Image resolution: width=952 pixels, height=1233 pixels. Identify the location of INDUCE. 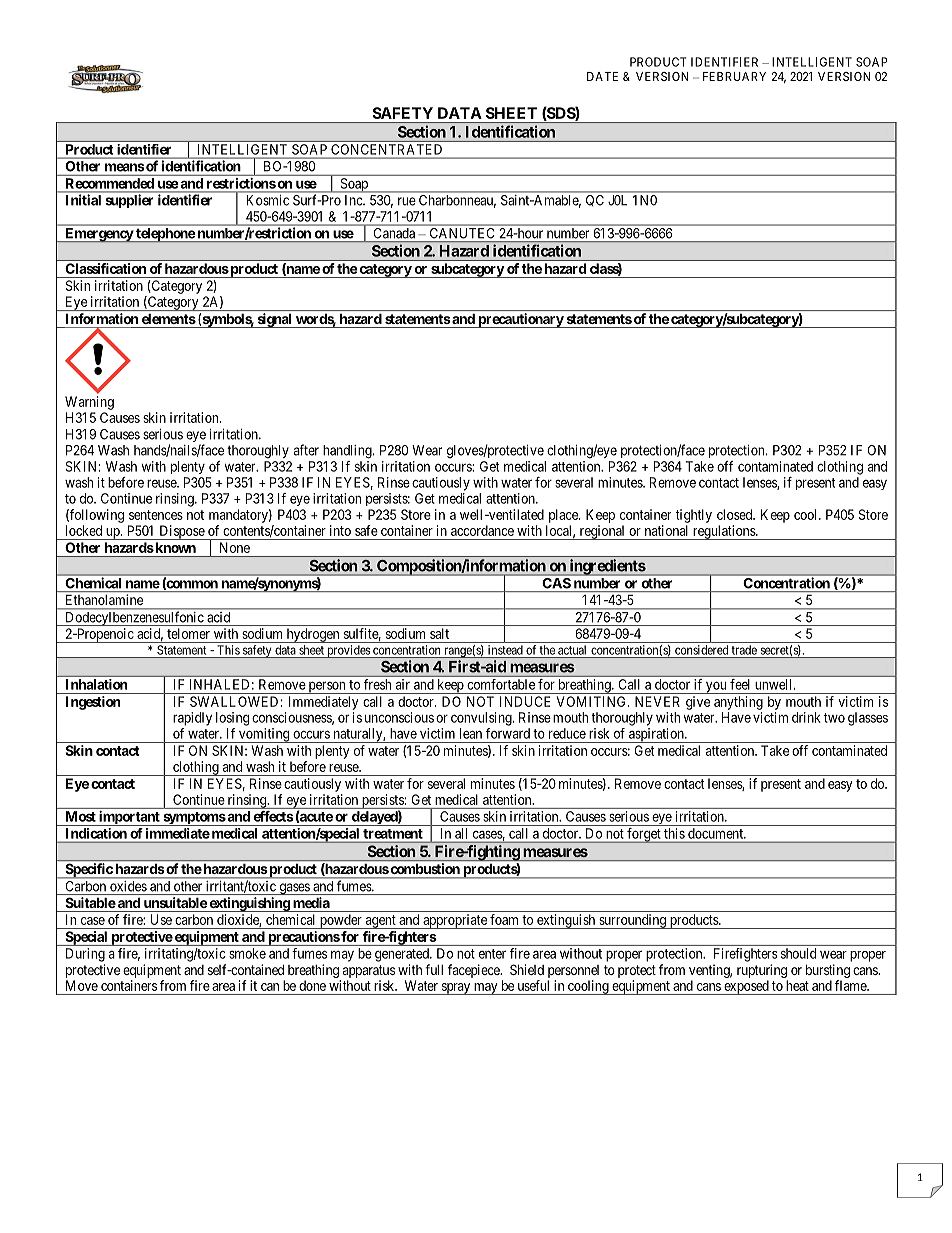
(525, 701).
